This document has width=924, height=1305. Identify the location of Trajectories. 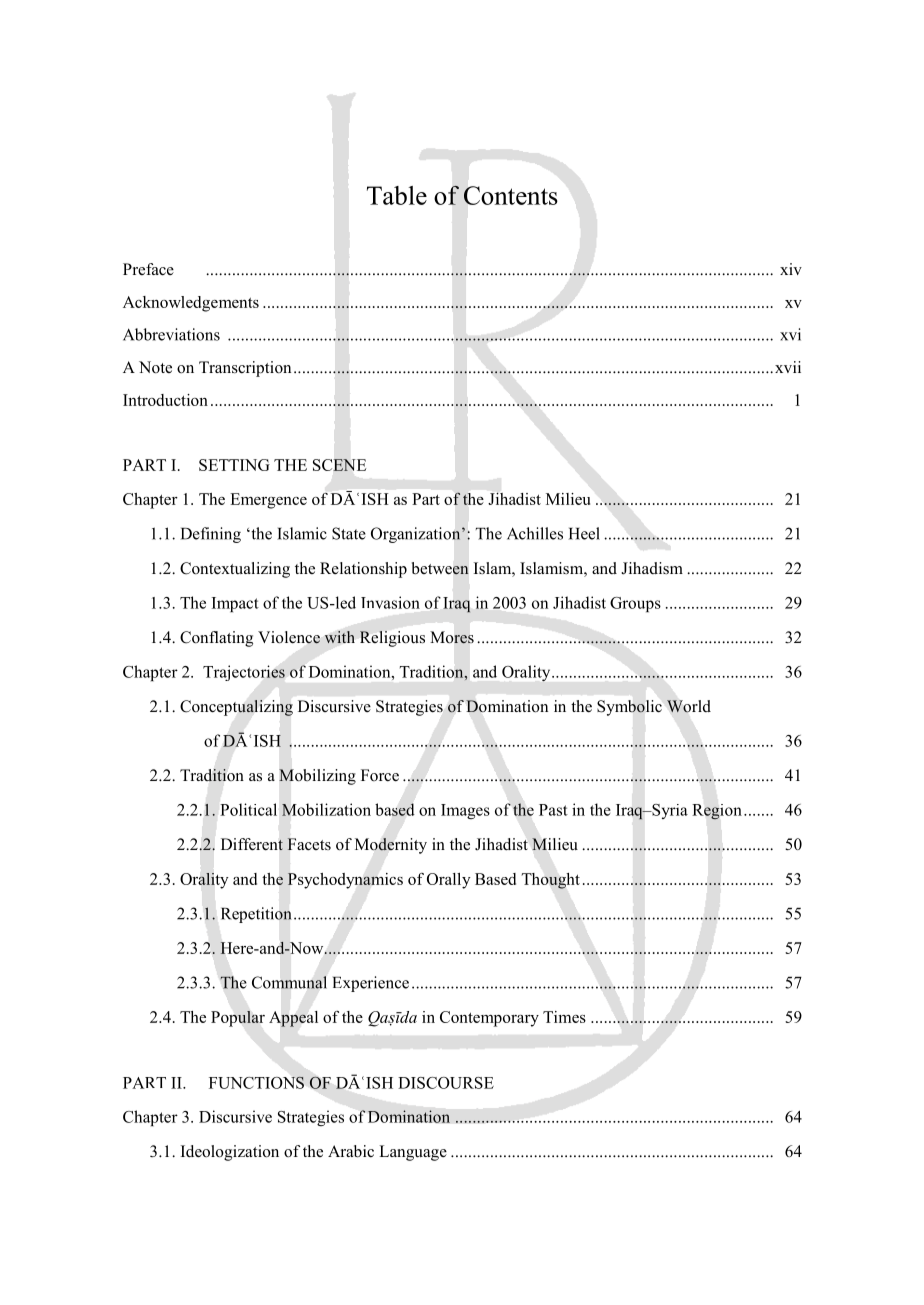
(244, 673).
